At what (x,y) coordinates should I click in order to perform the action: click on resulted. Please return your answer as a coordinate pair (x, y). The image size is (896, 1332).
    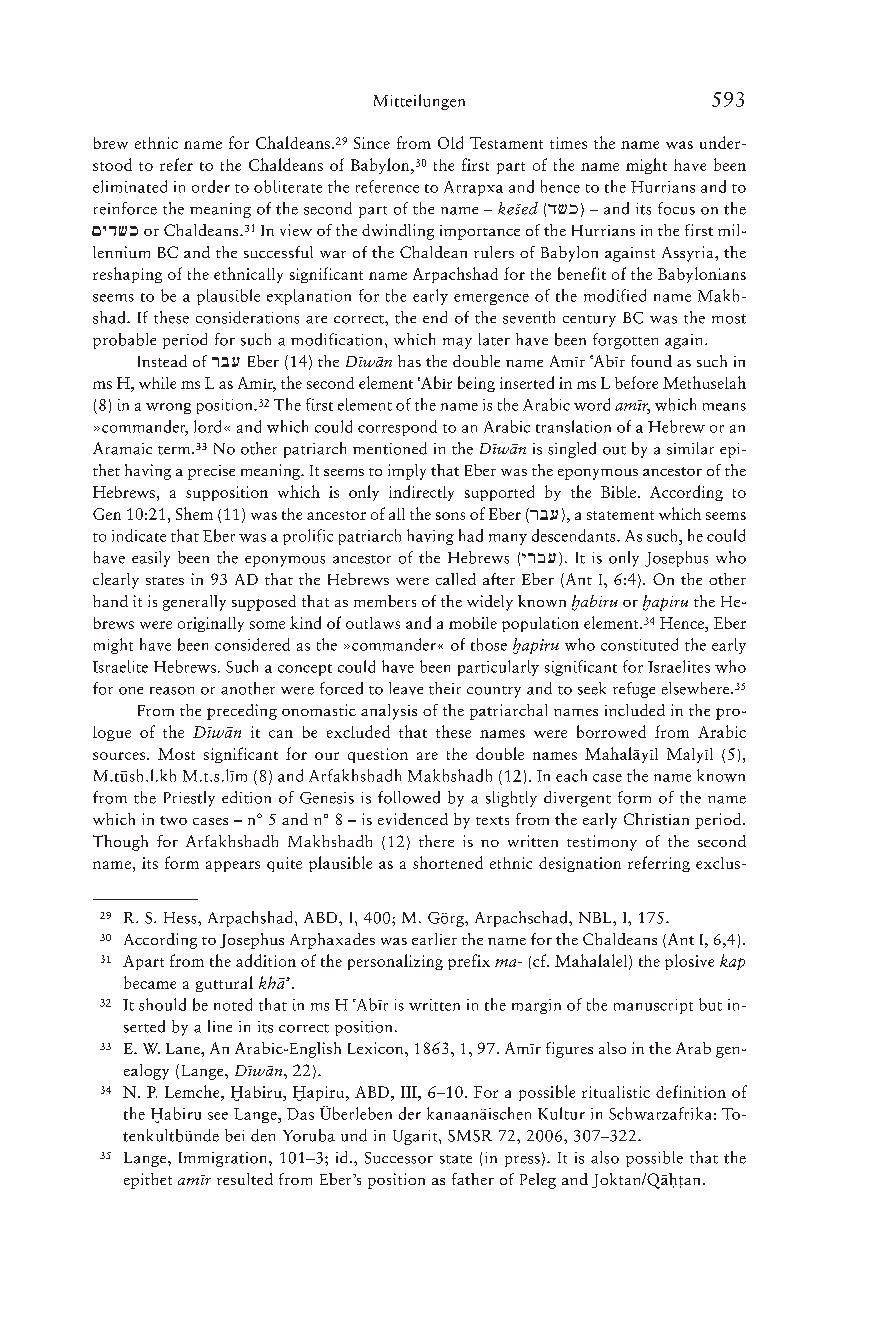
    Looking at the image, I should click on (245, 1179).
